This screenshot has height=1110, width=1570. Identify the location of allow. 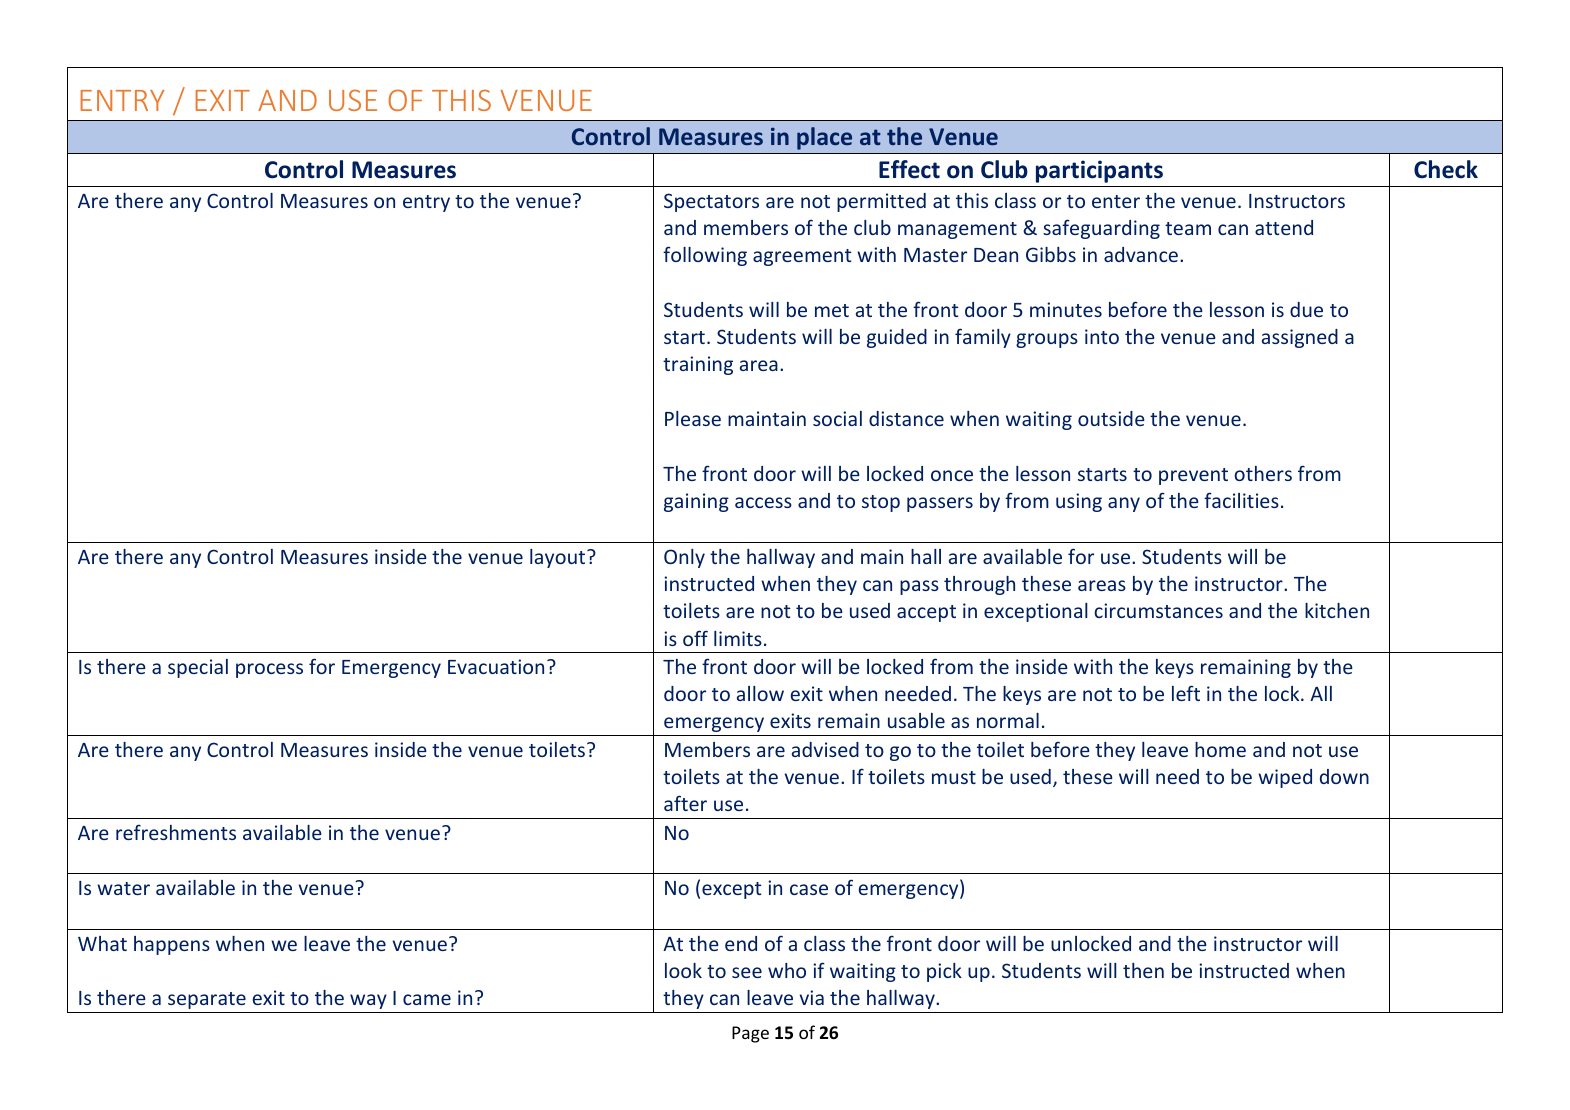
(760, 693).
